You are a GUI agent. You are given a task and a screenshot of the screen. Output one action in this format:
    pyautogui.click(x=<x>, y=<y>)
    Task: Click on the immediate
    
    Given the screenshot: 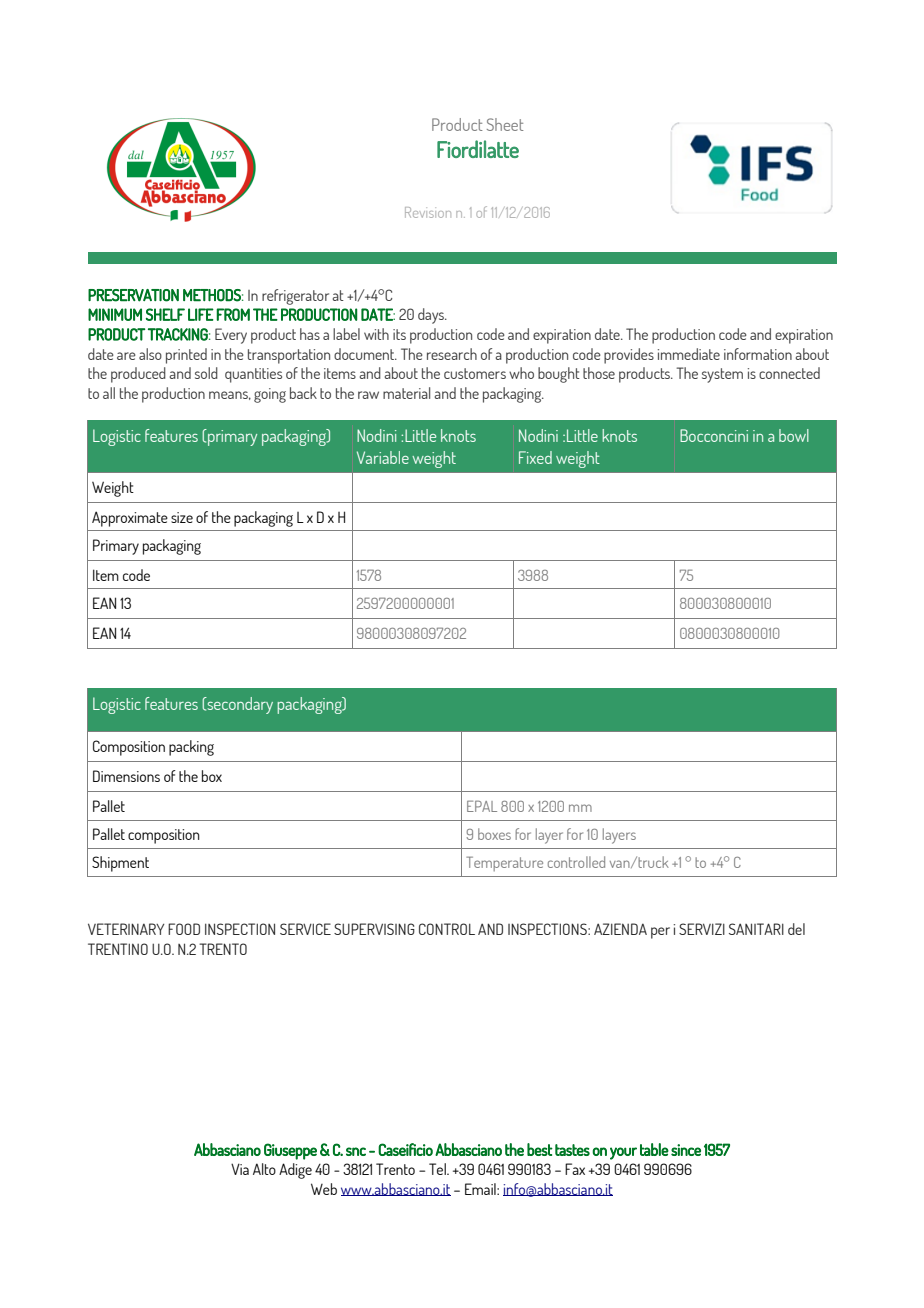 What is the action you would take?
    pyautogui.click(x=689, y=354)
